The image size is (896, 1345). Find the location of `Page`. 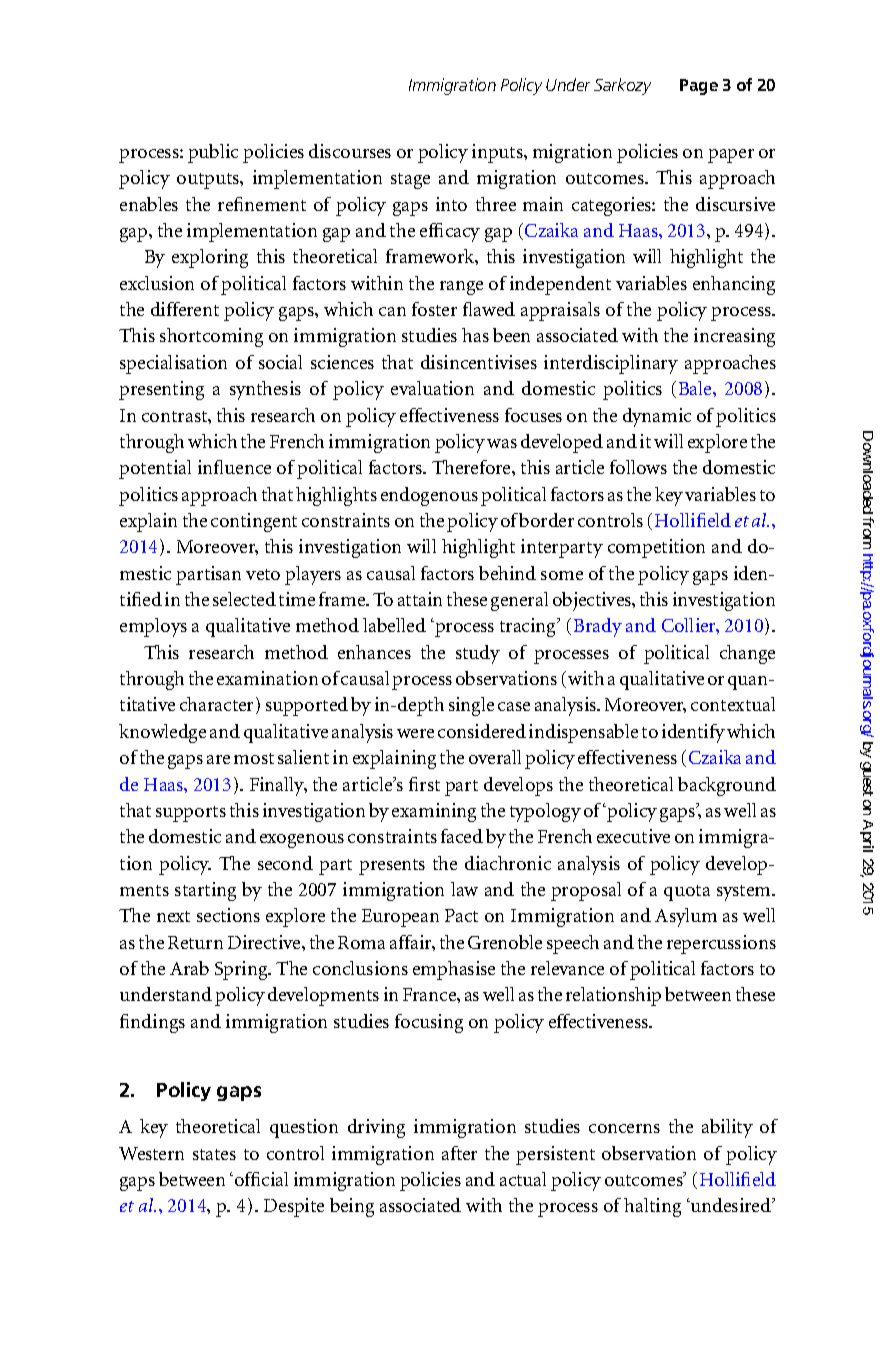

Page is located at coordinates (699, 87).
